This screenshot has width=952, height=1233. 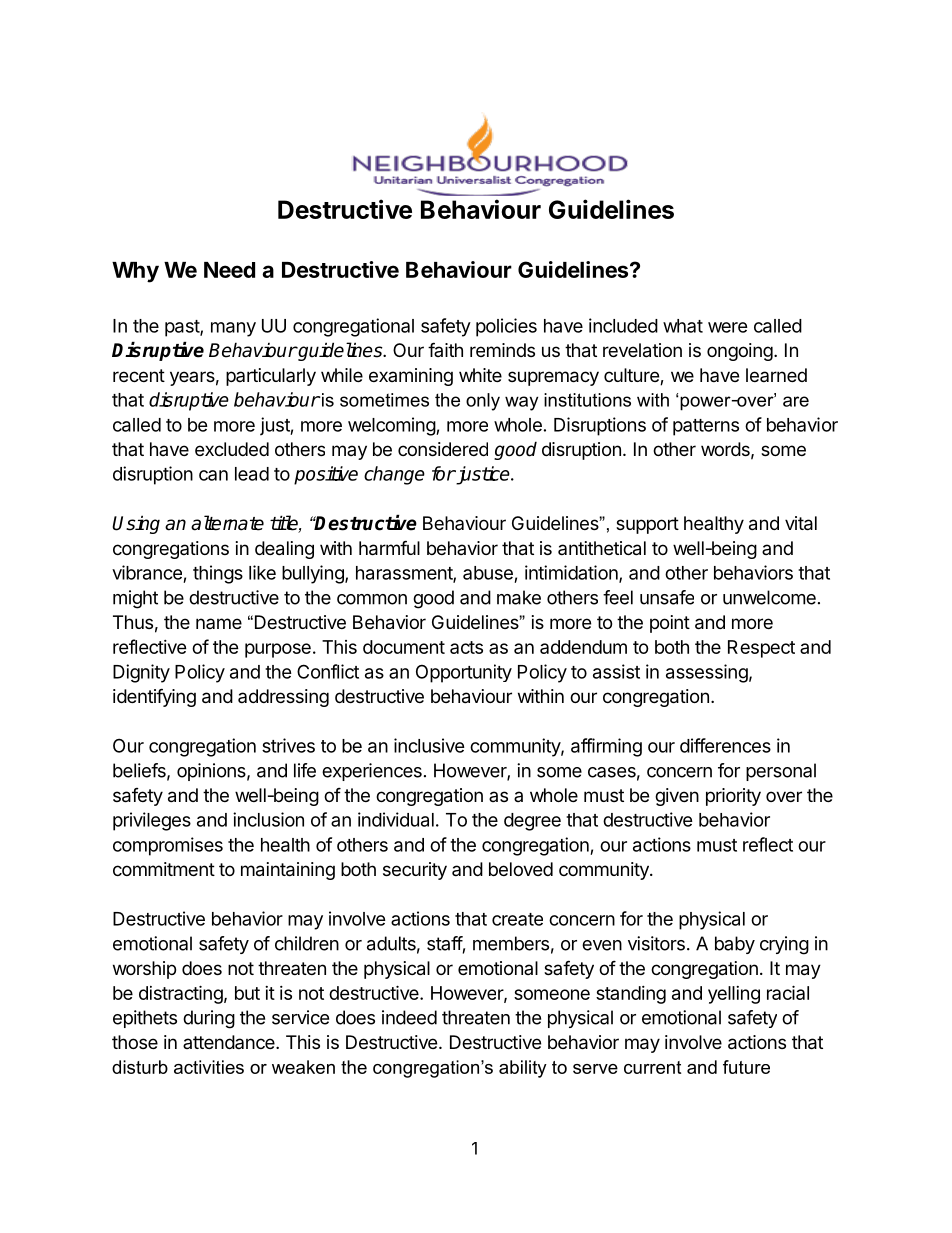 What do you see at coordinates (443, 449) in the screenshot?
I see `considered` at bounding box center [443, 449].
